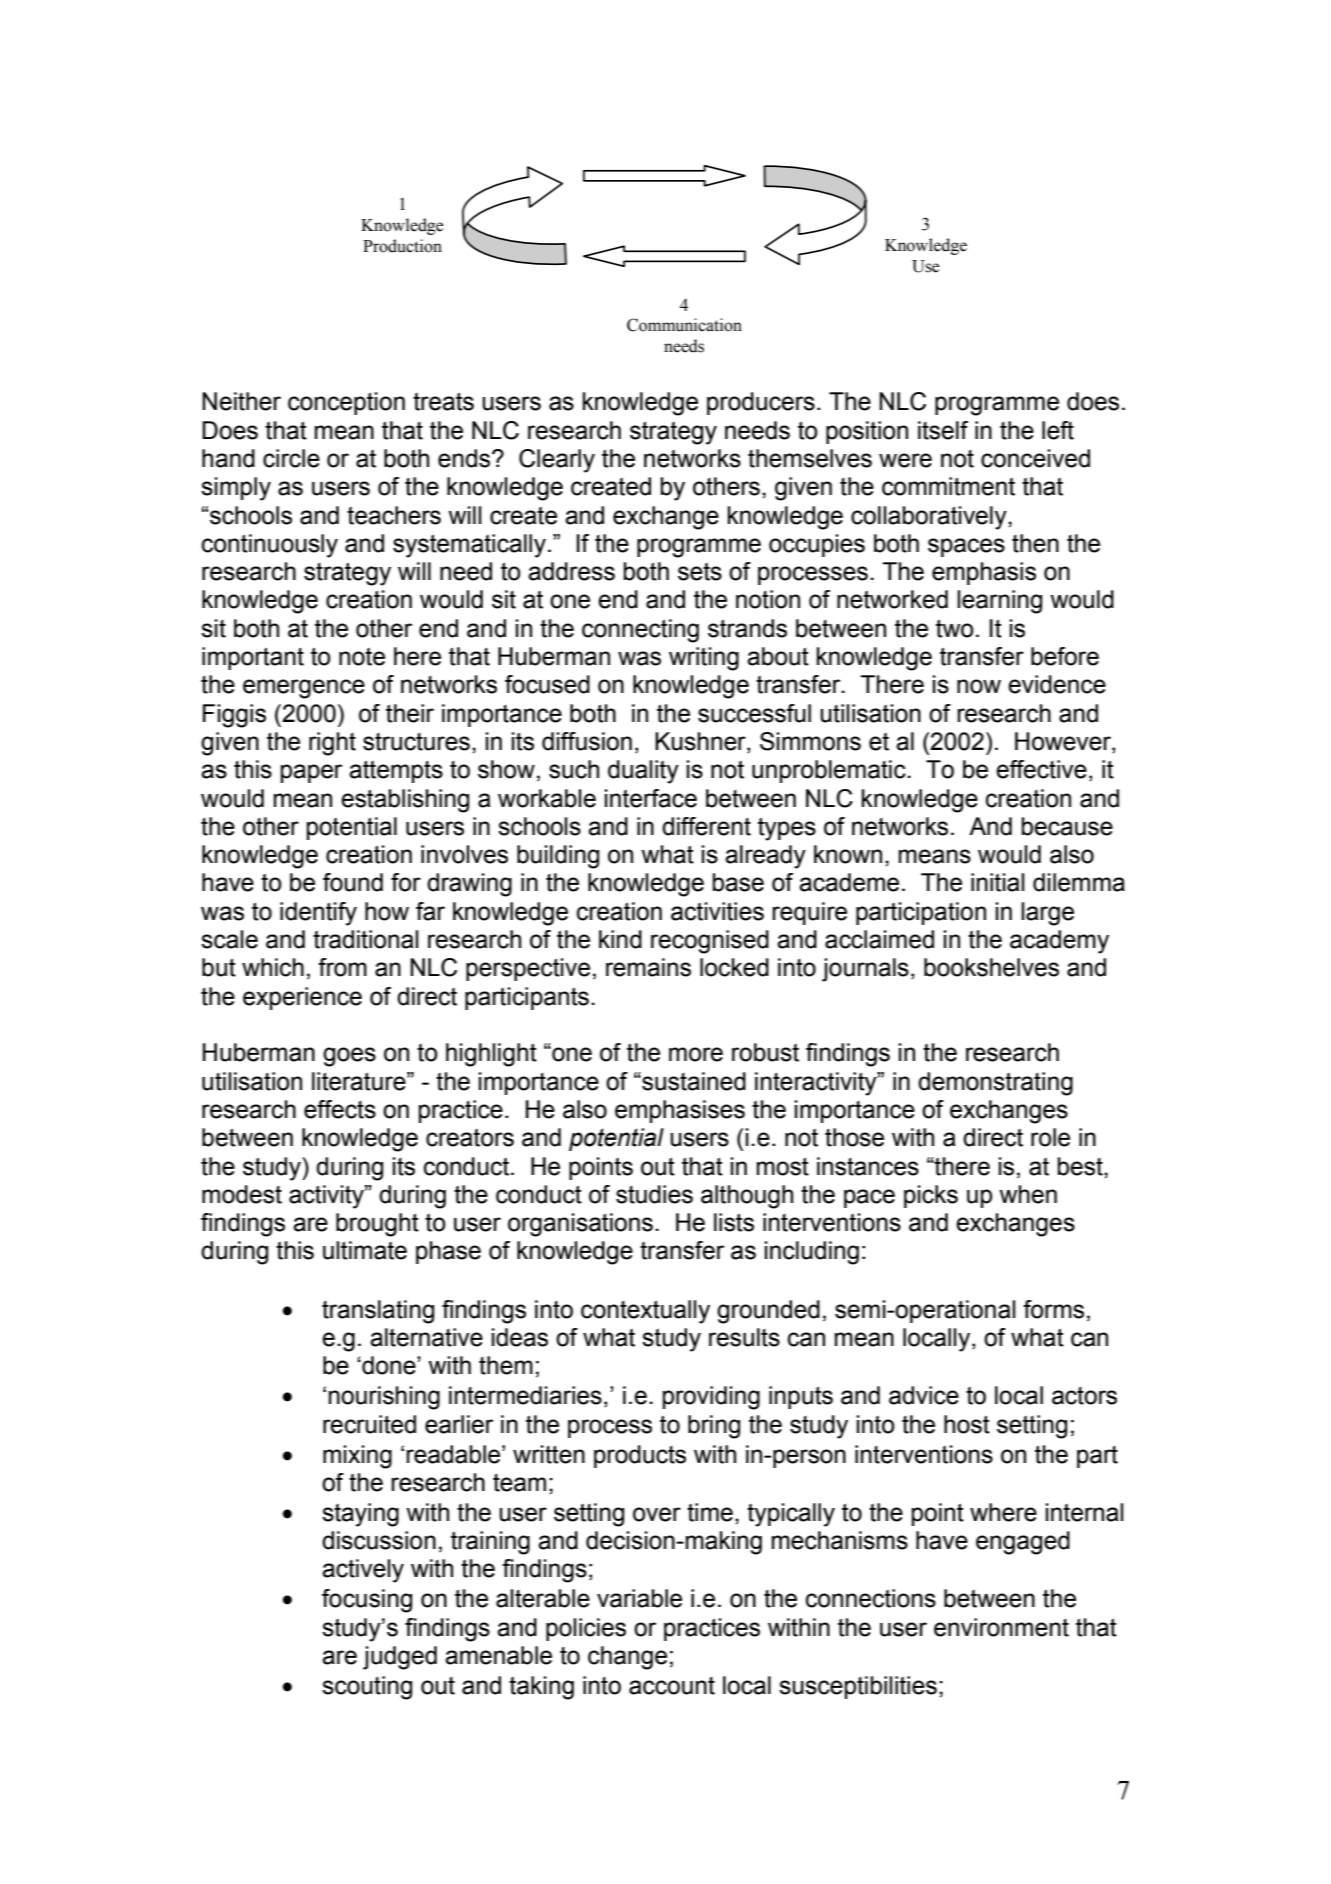  What do you see at coordinates (943, 430) in the screenshot?
I see `itself` at bounding box center [943, 430].
